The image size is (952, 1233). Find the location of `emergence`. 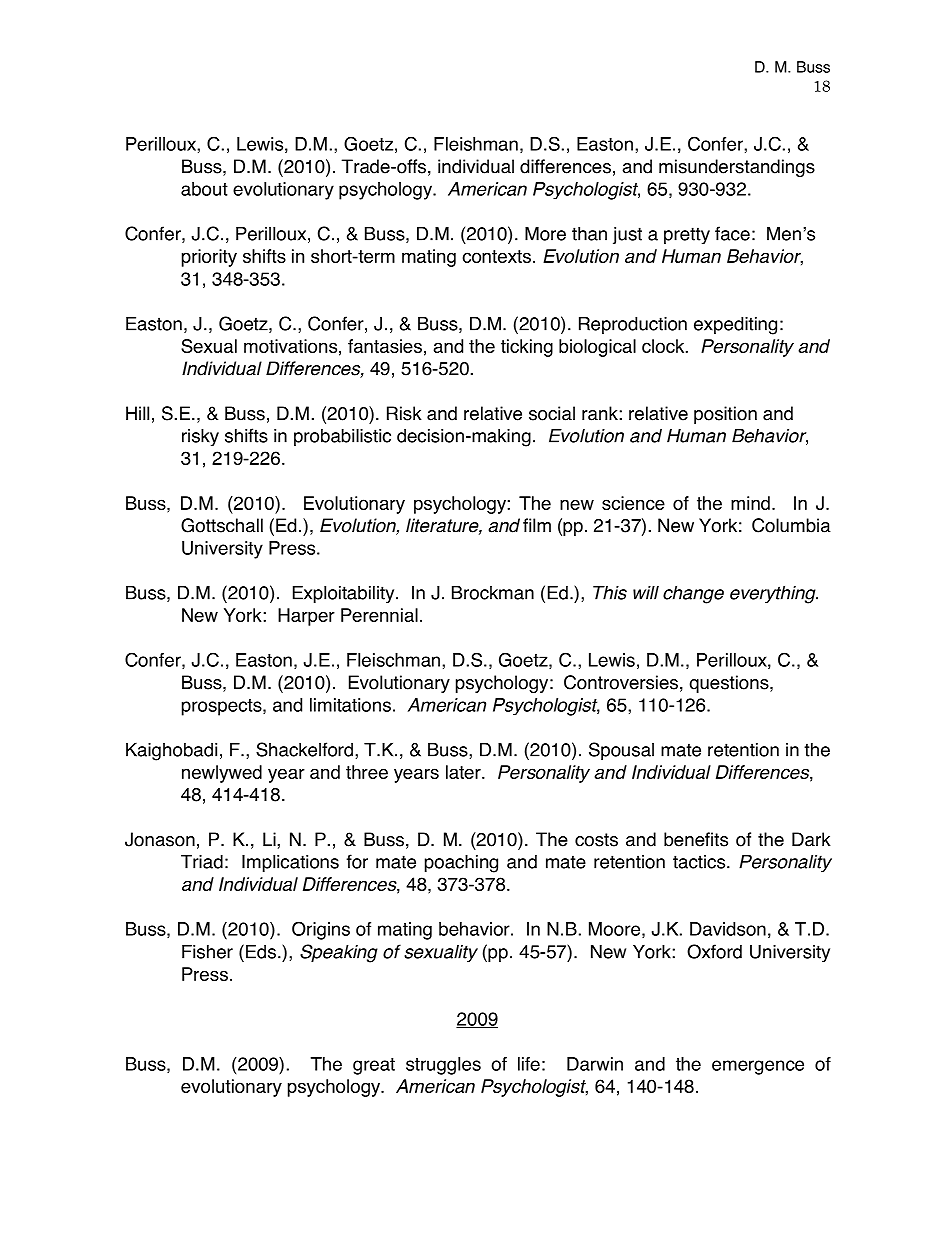

emergence is located at coordinates (758, 1067).
